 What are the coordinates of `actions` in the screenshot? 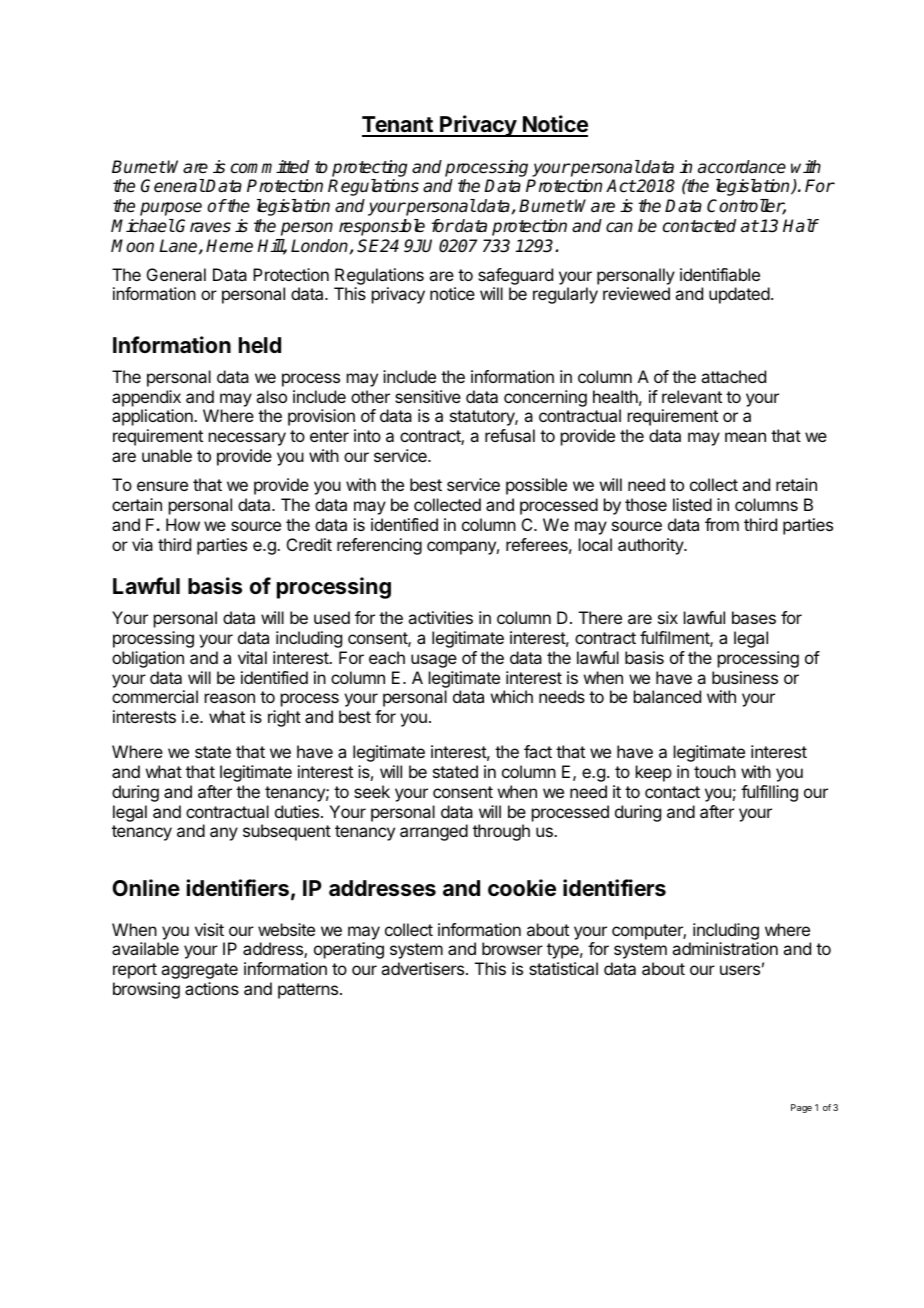 It's located at (212, 988).
